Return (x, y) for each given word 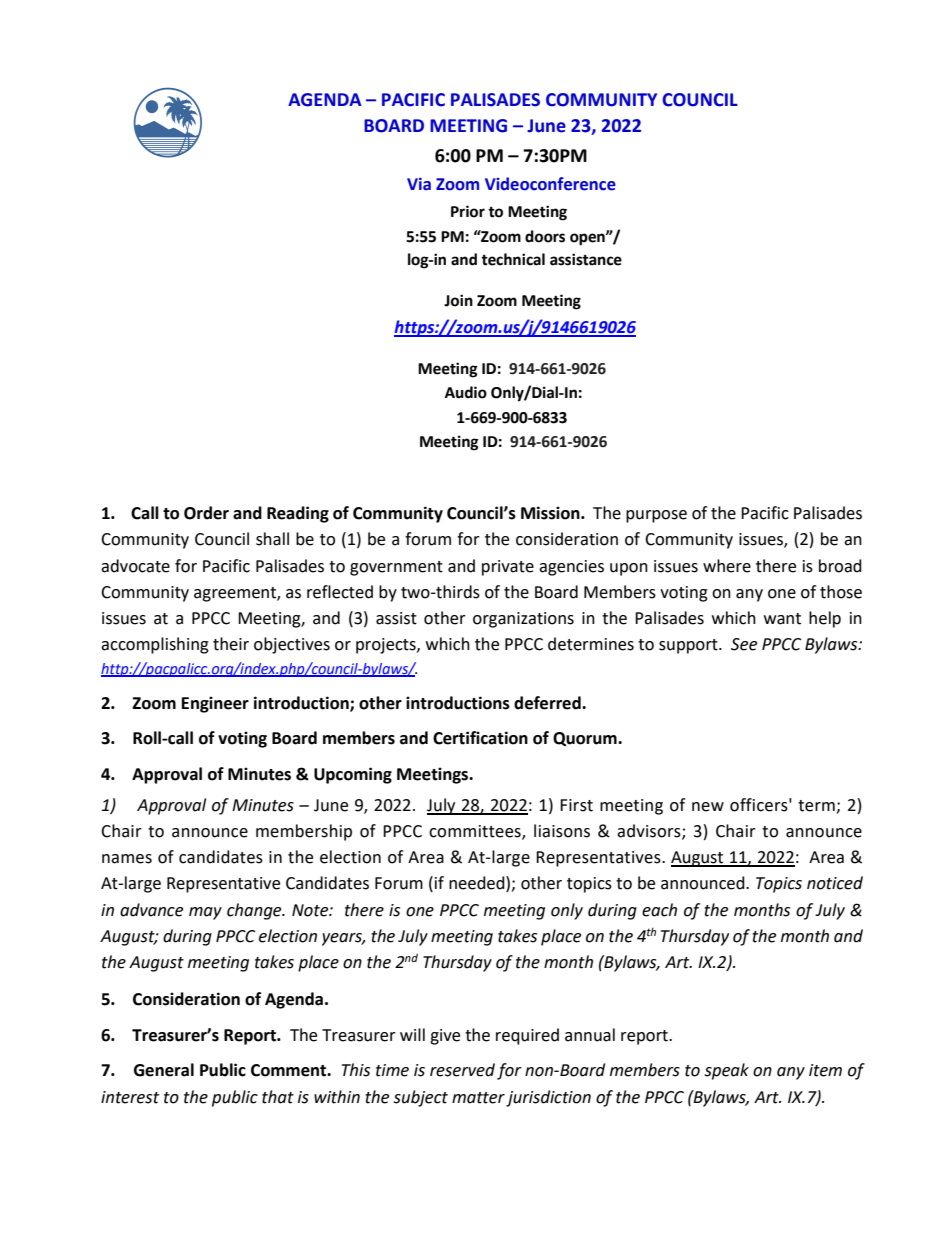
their (231, 644)
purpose (656, 516)
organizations (523, 620)
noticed (835, 883)
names (127, 859)
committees (476, 832)
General (164, 1070)
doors (545, 236)
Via (419, 184)
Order (206, 513)
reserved (462, 1070)
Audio (466, 392)
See (744, 644)
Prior (468, 211)
